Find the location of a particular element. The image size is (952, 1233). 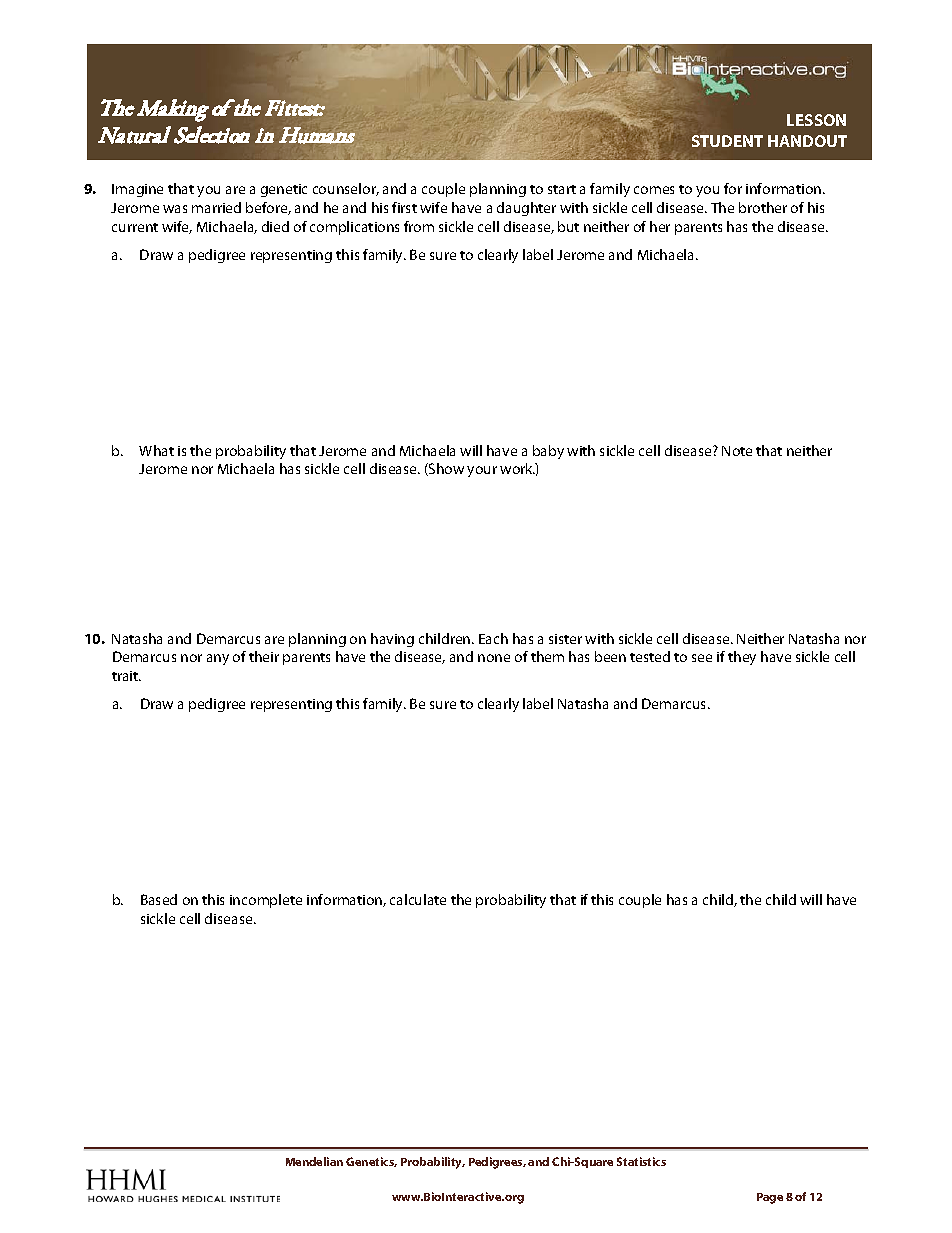

STUDENT is located at coordinates (727, 141).
